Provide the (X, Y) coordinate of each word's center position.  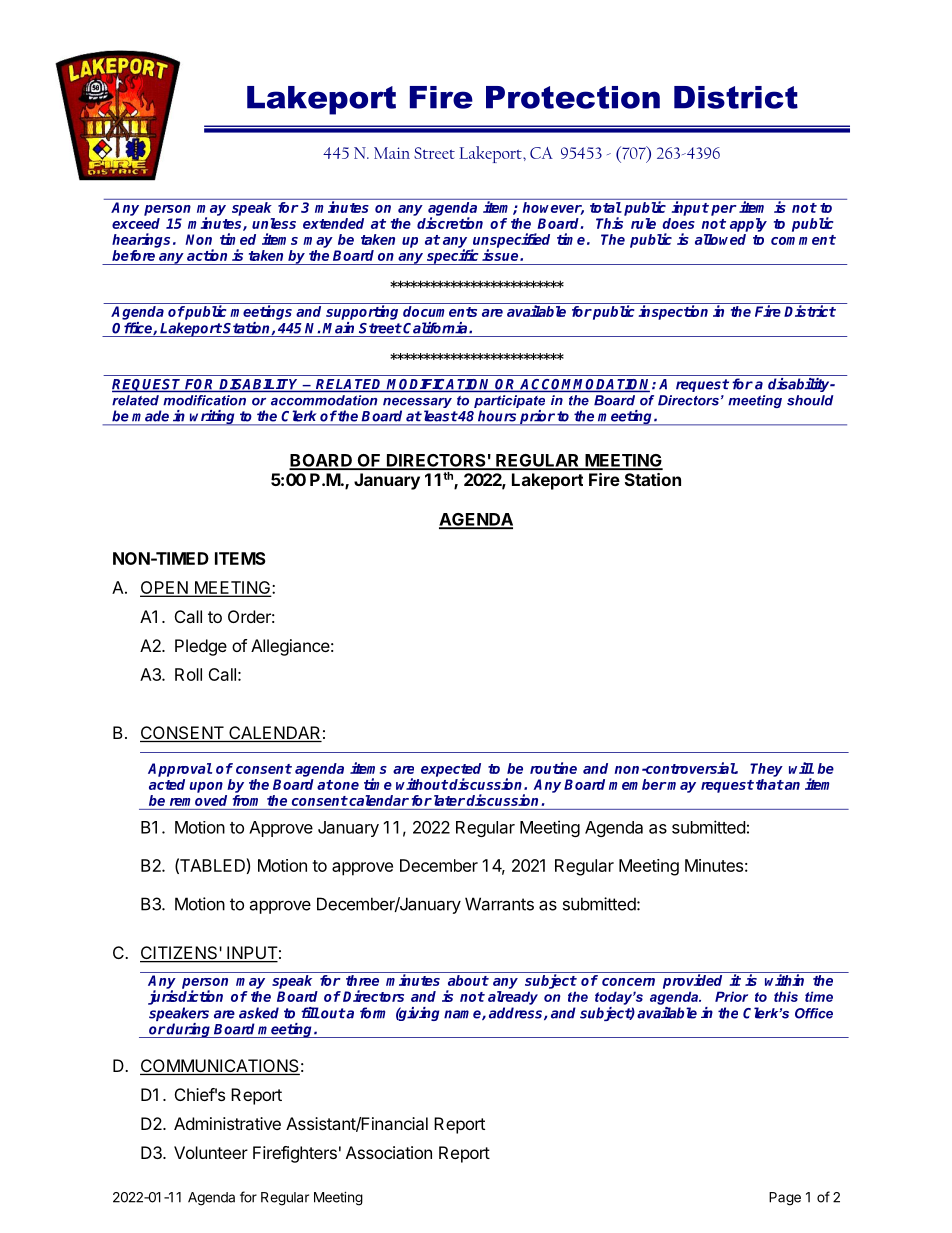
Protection (573, 97)
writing (213, 418)
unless (274, 223)
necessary (417, 404)
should (810, 400)
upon (206, 787)
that (770, 784)
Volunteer (211, 1152)
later (448, 800)
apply (748, 225)
